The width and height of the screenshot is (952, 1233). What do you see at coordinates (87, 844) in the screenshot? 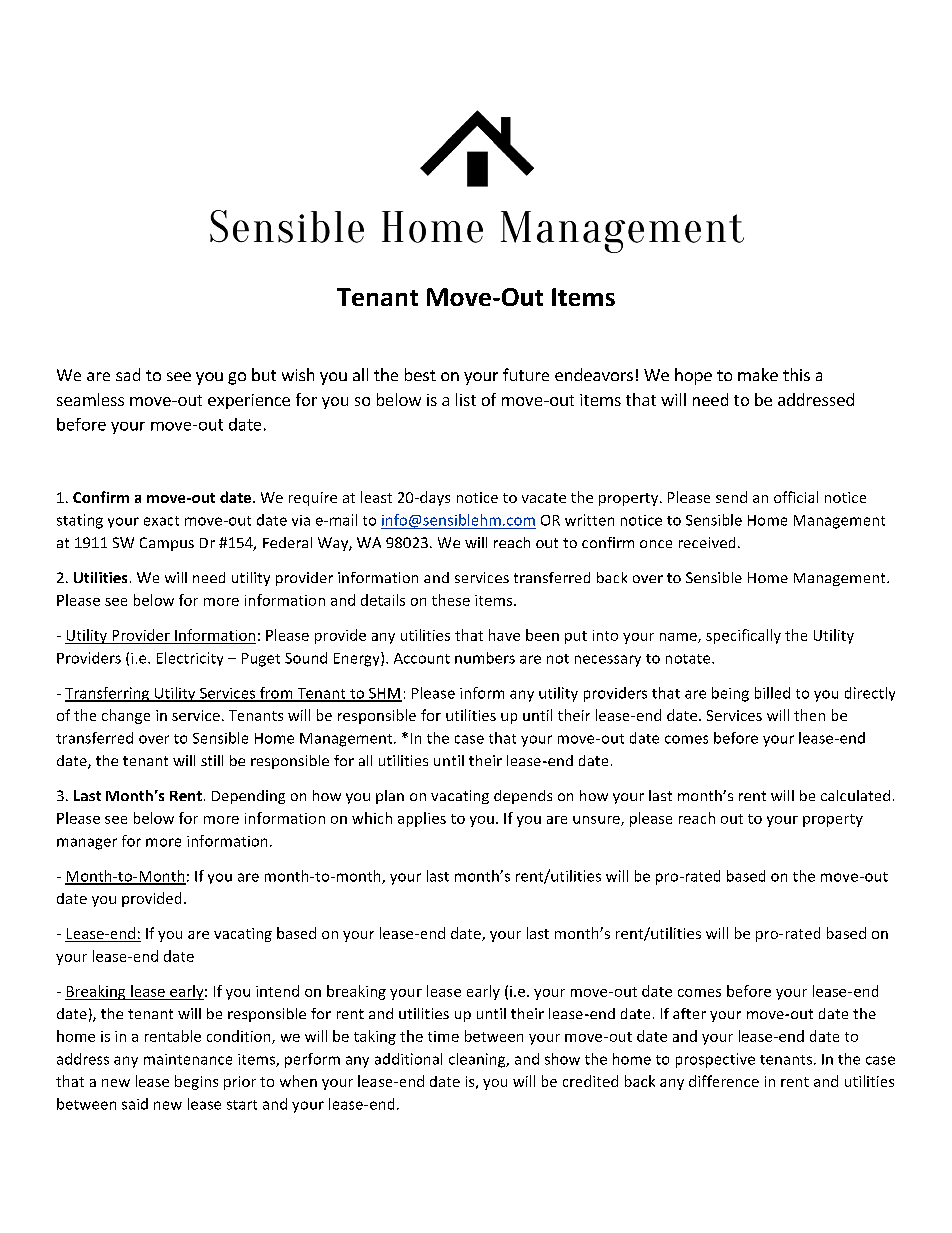
I see `manager` at bounding box center [87, 844].
